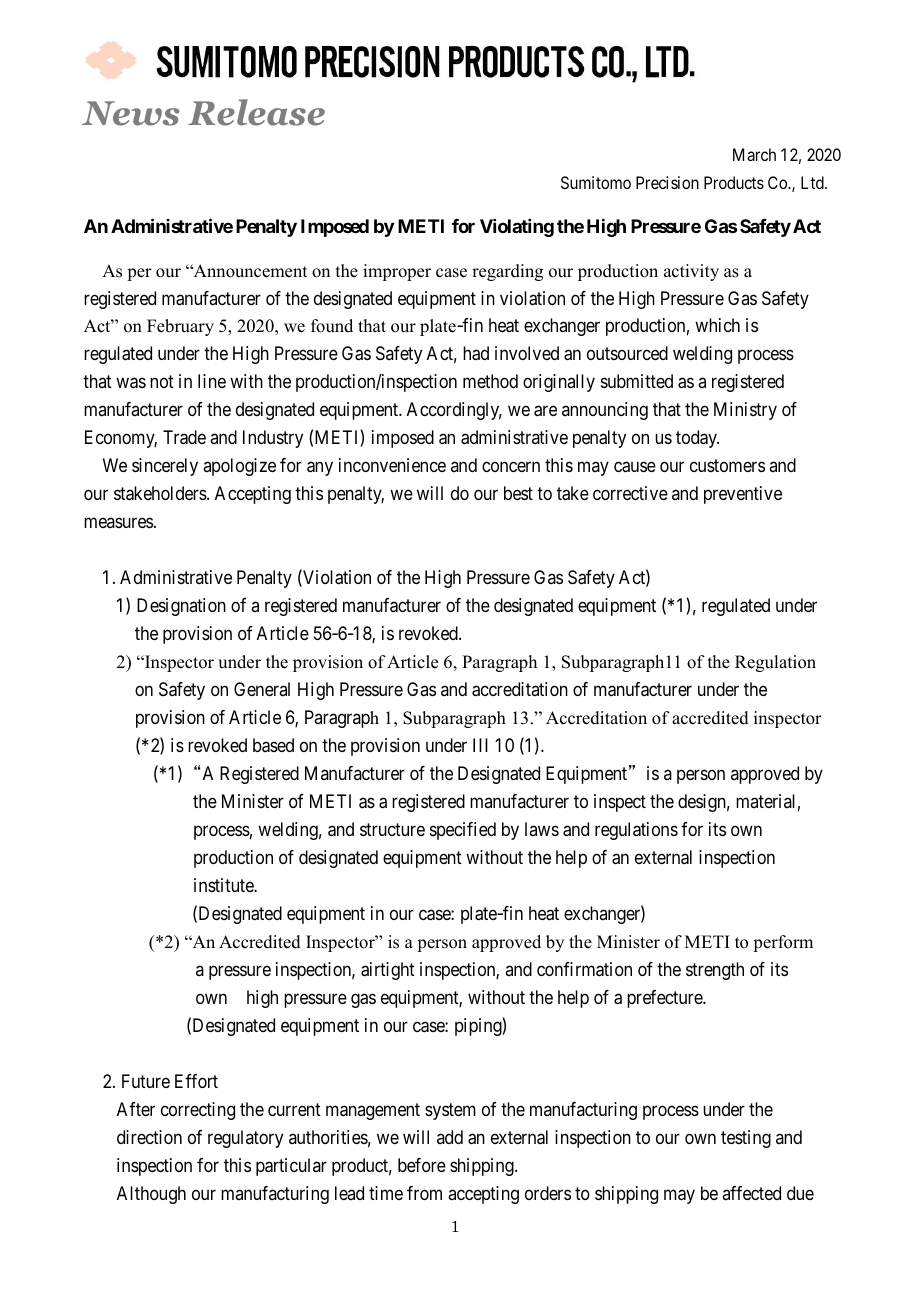 Image resolution: width=924 pixels, height=1308 pixels. What do you see at coordinates (754, 154) in the image?
I see `March` at bounding box center [754, 154].
